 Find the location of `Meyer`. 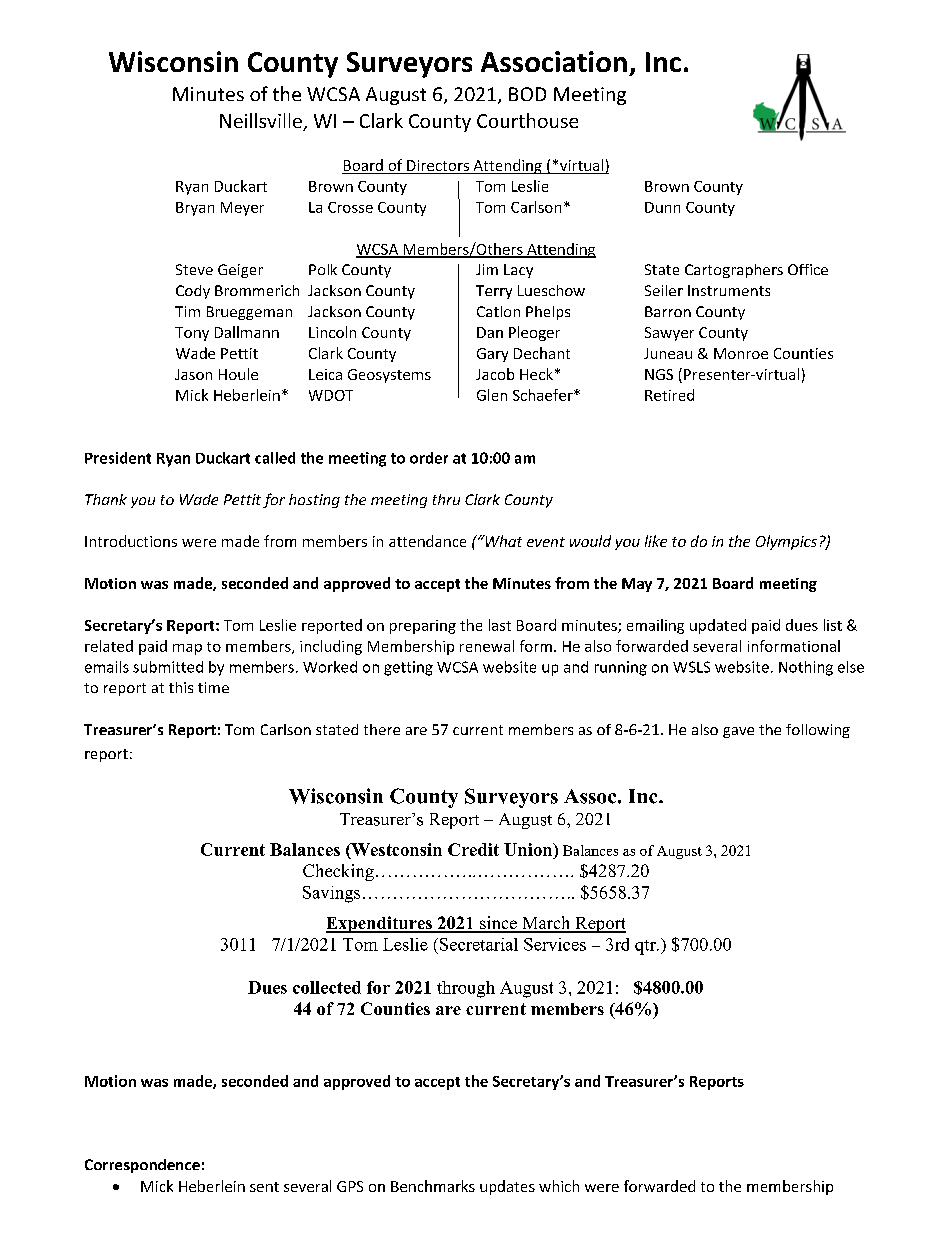

Meyer is located at coordinates (242, 209).
